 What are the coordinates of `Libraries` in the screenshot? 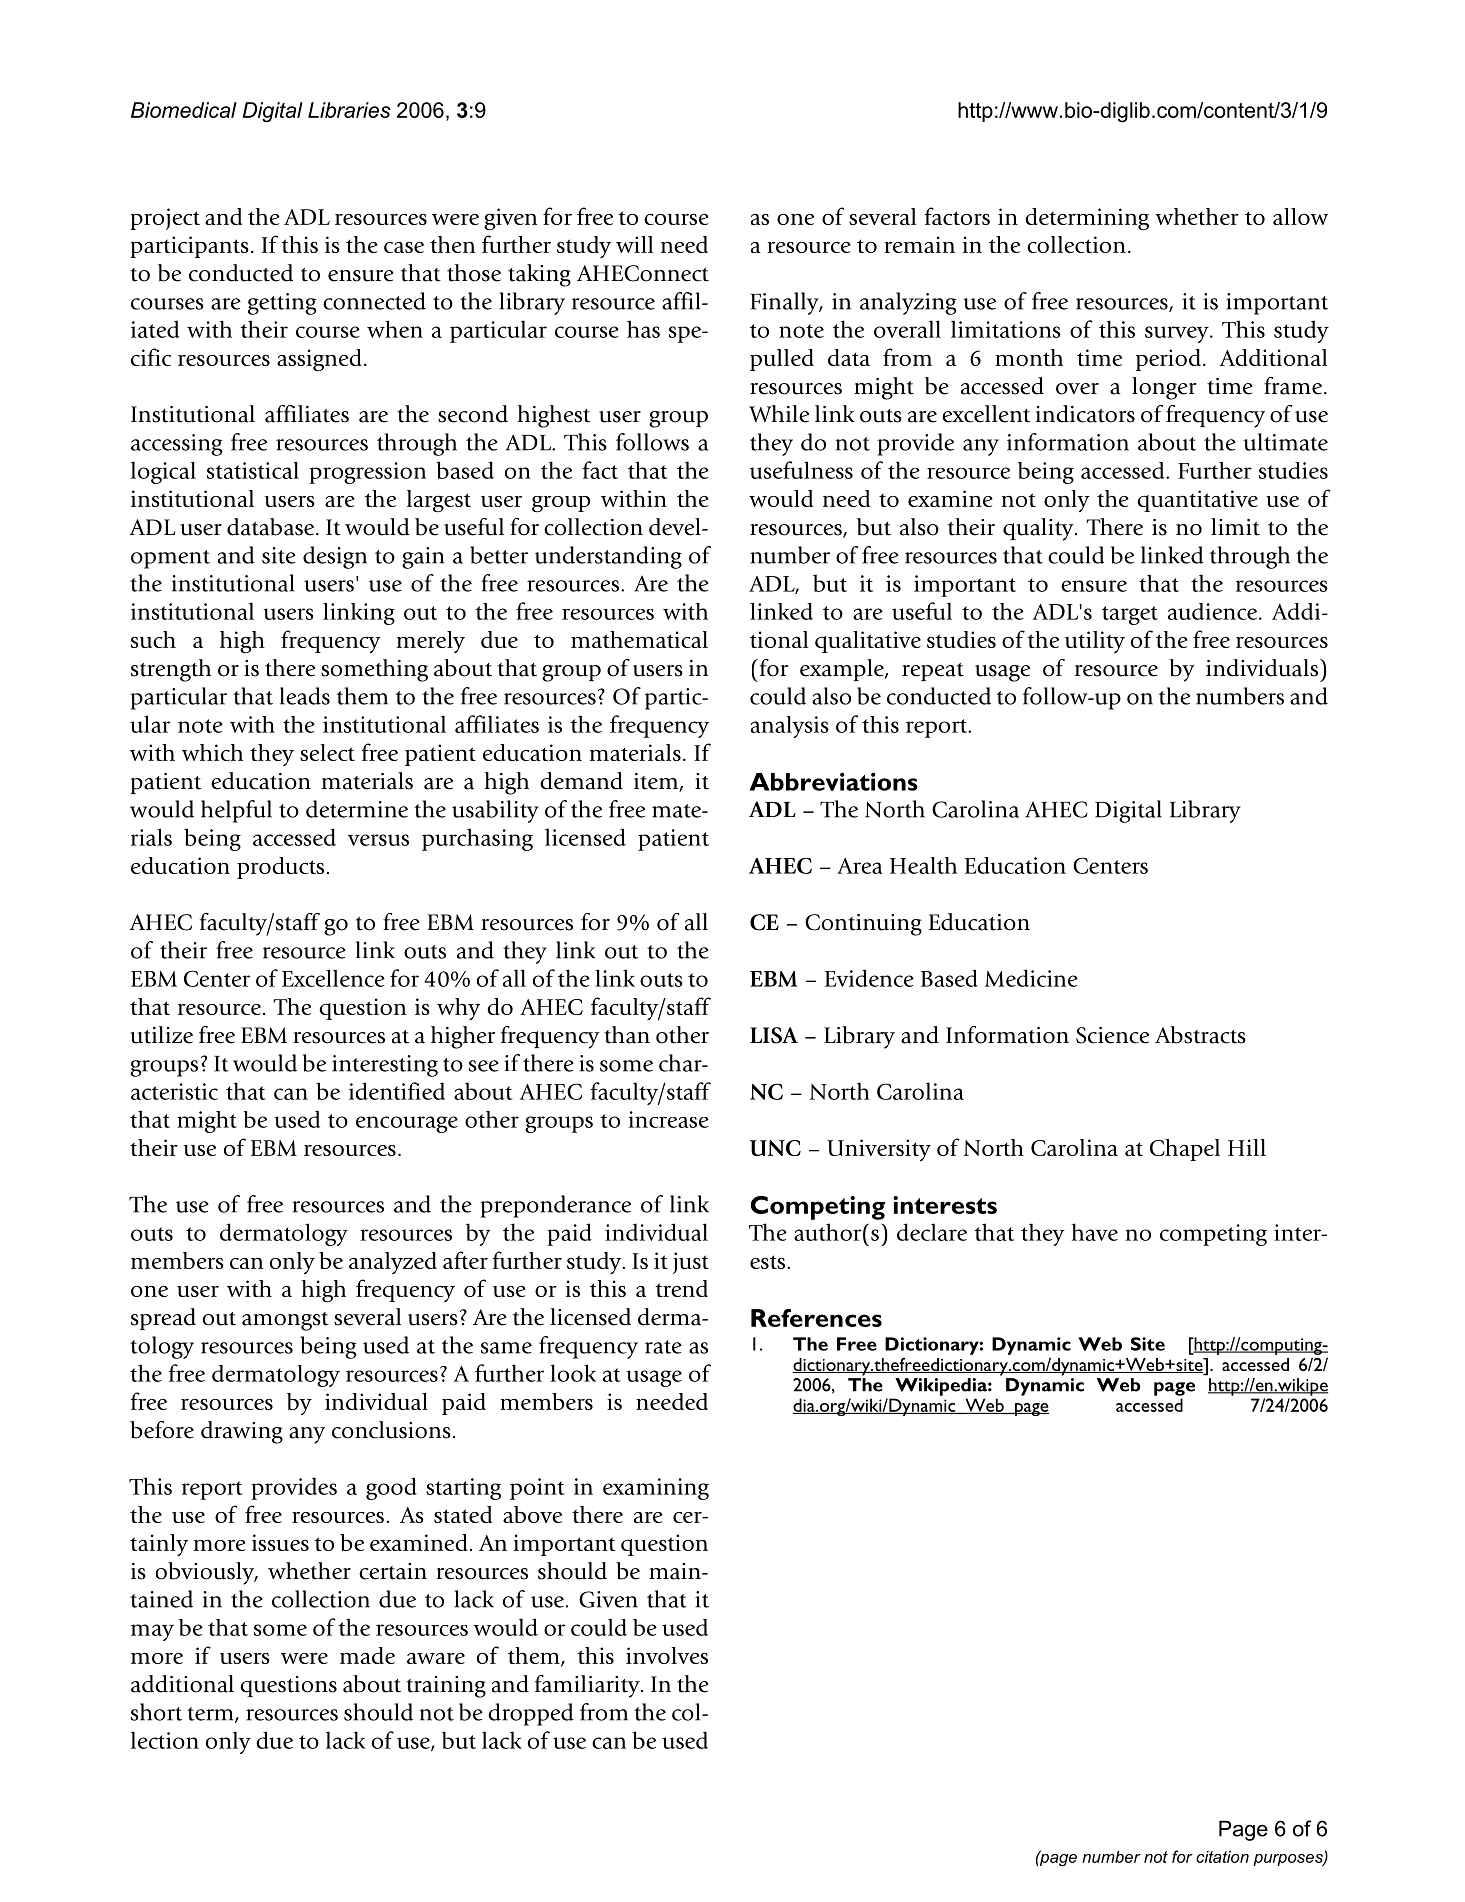 It's located at (349, 110).
